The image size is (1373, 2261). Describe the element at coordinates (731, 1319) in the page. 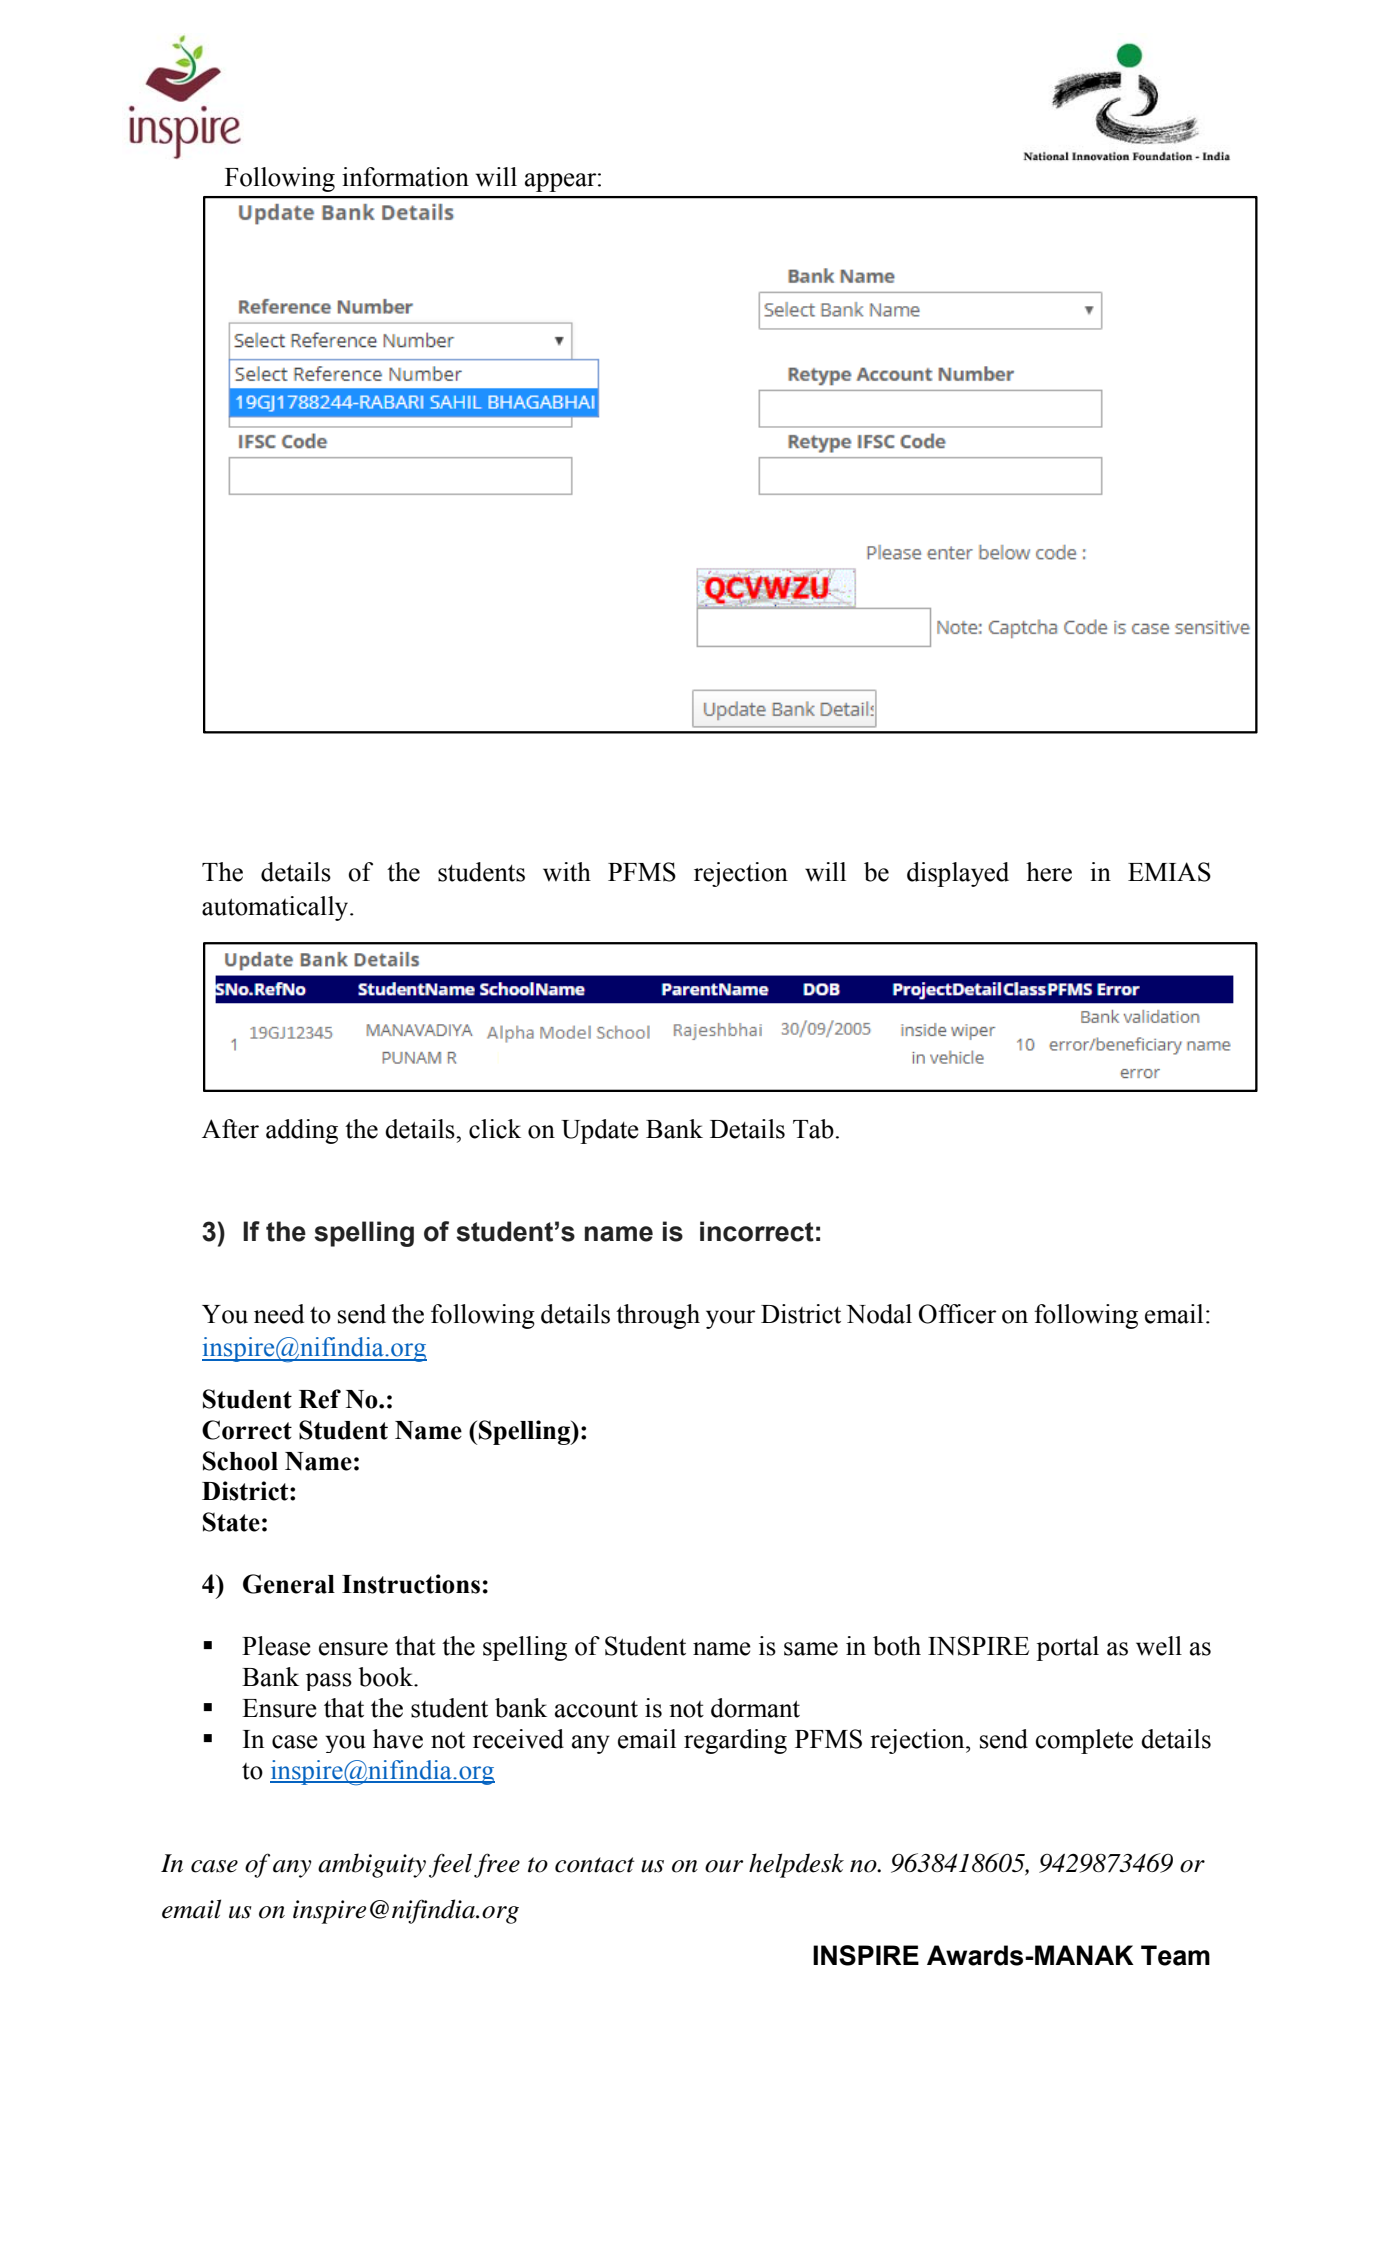

I see `your` at that location.
